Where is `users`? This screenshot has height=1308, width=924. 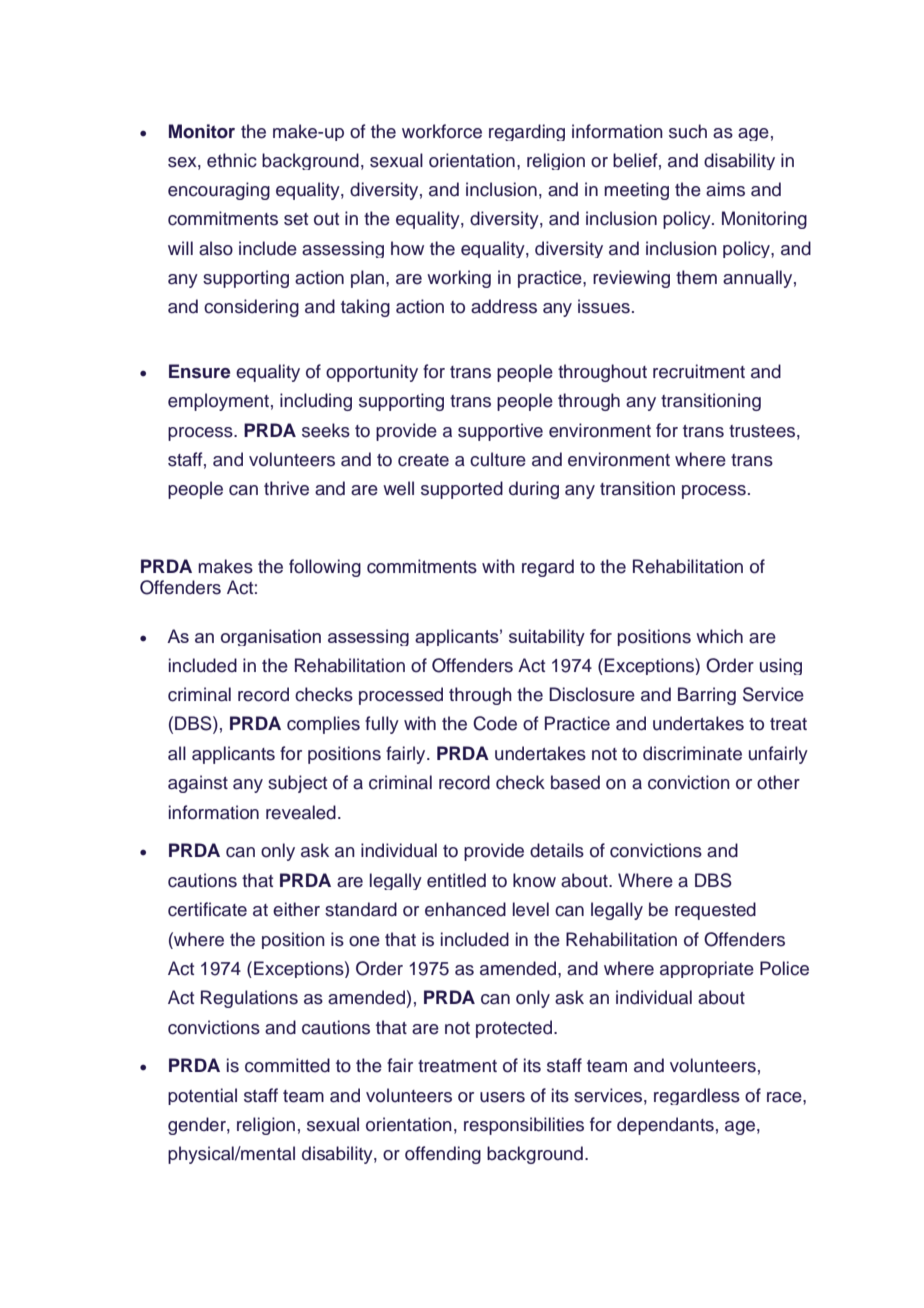 users is located at coordinates (502, 1097).
